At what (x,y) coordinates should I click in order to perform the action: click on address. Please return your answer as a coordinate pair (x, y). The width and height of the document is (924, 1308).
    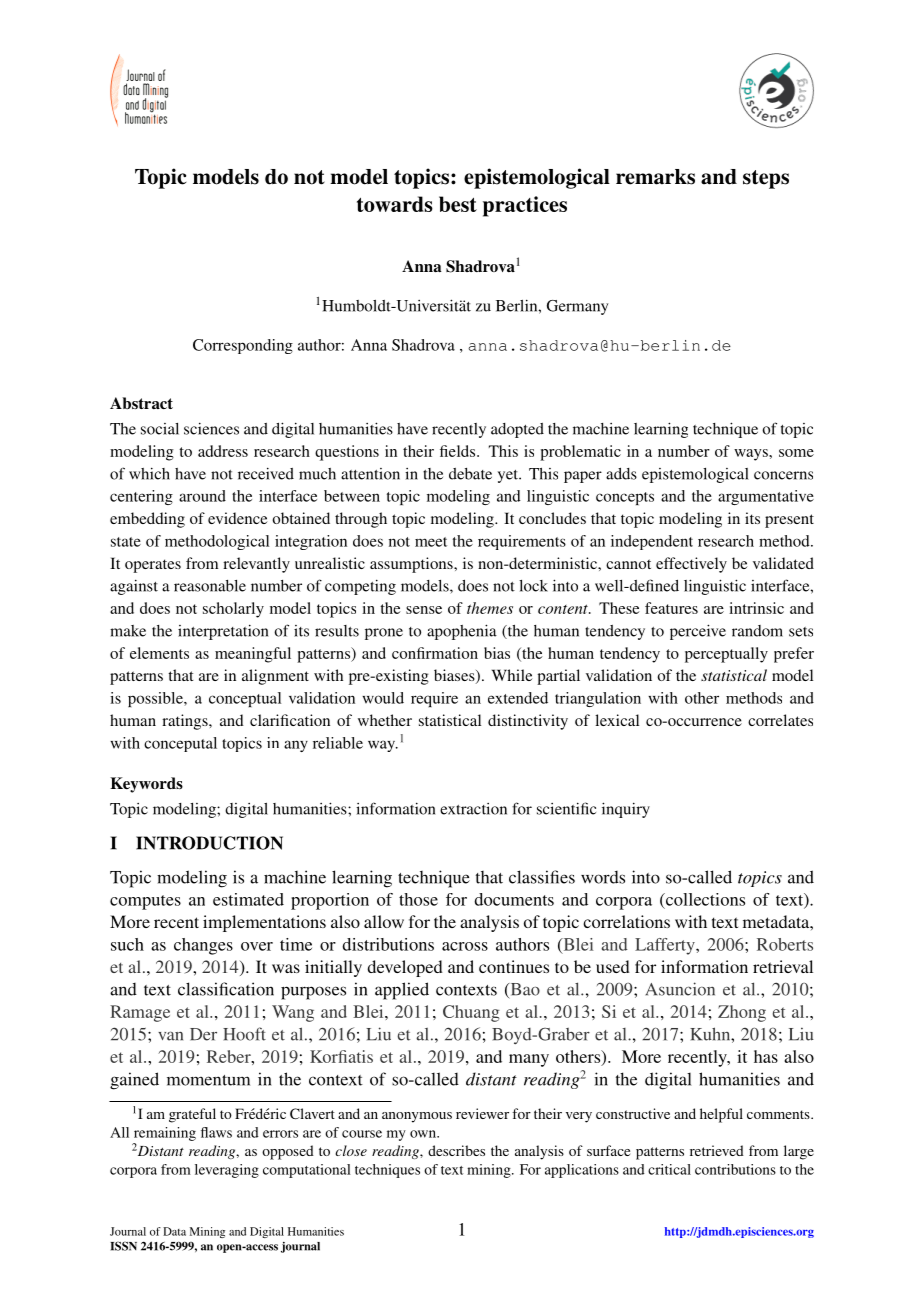
    Looking at the image, I should click on (223, 451).
